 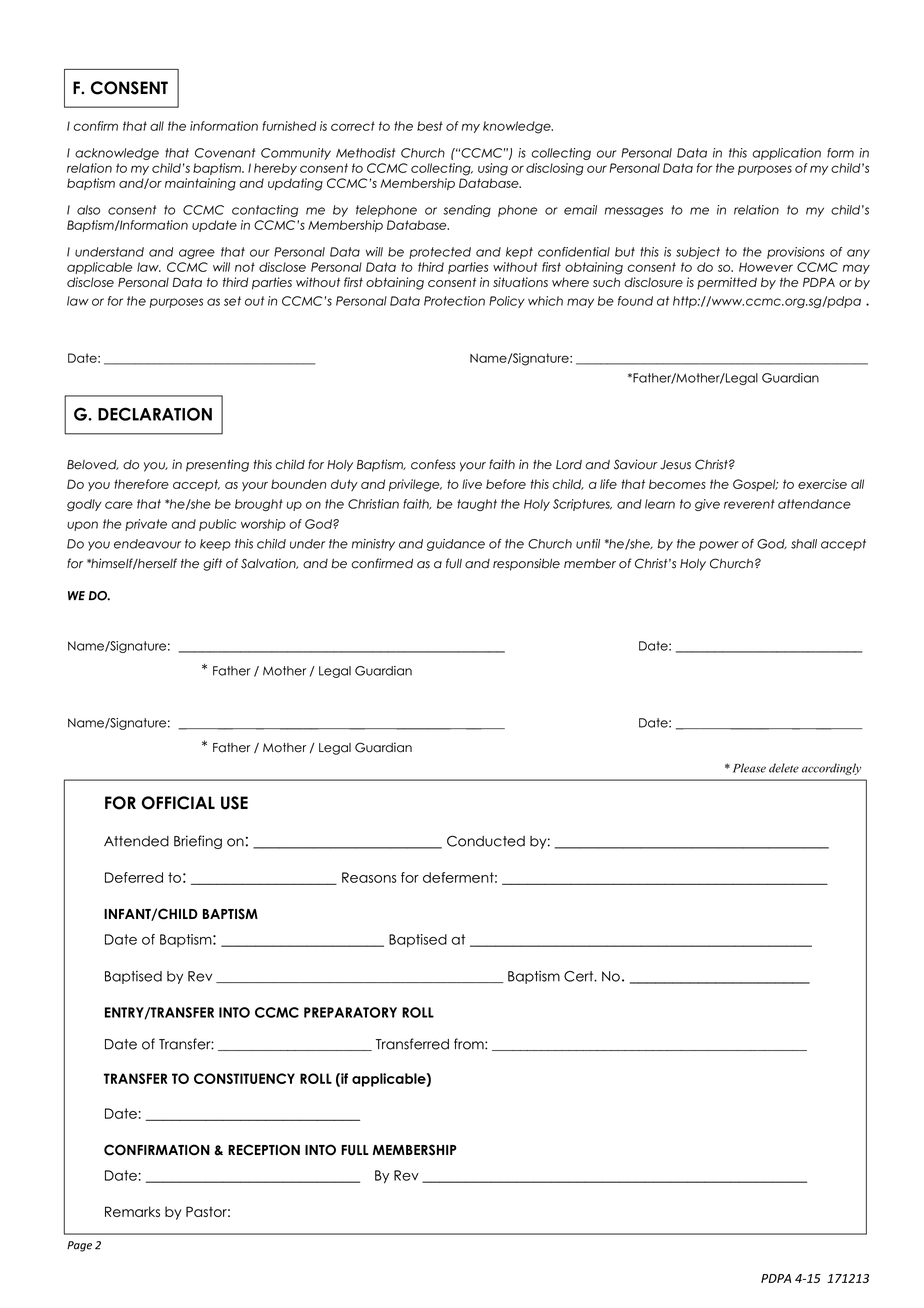 What do you see at coordinates (132, 1211) in the screenshot?
I see `Remarks` at bounding box center [132, 1211].
